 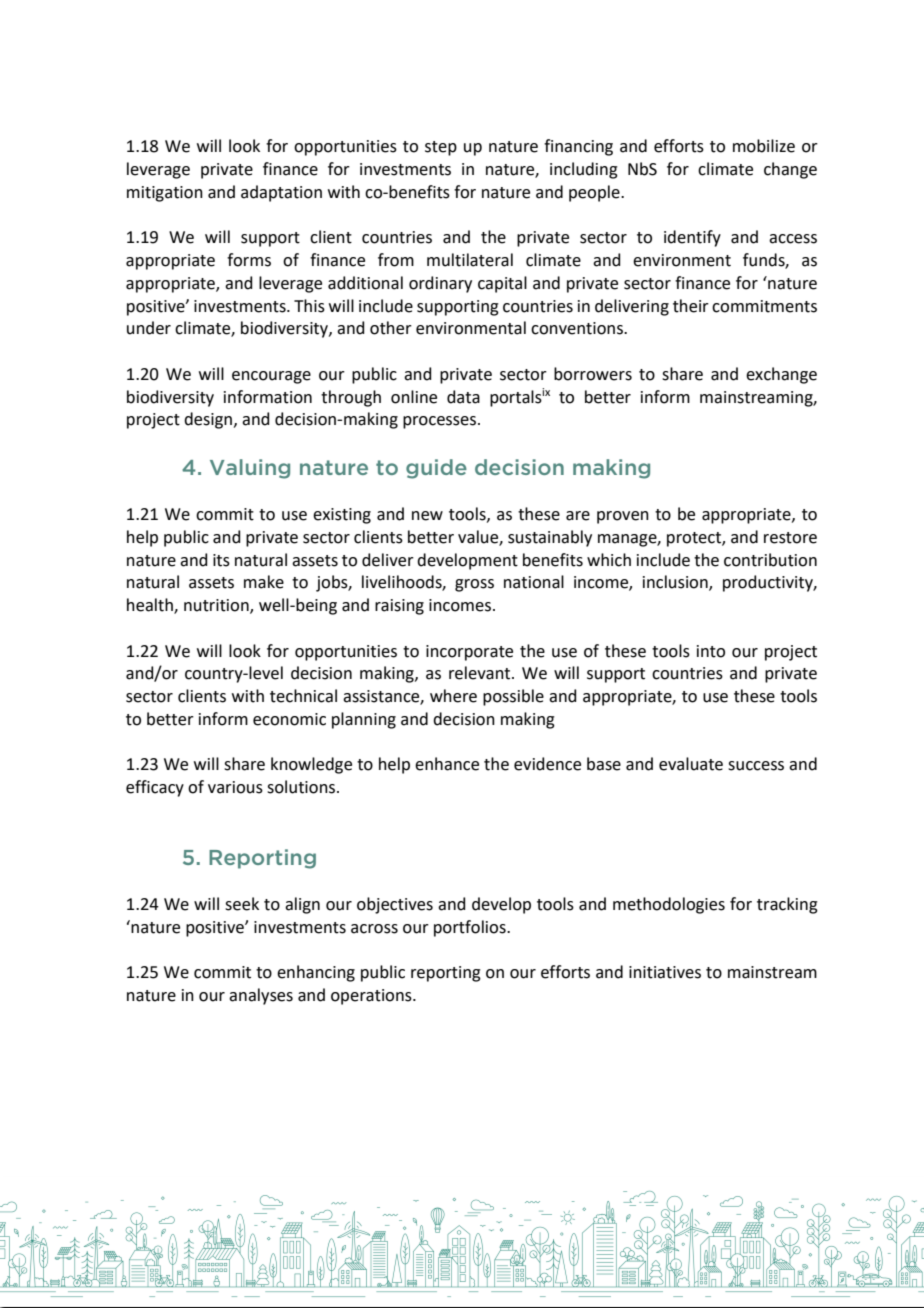 What do you see at coordinates (281, 193) in the screenshot?
I see `adaptation` at bounding box center [281, 193].
